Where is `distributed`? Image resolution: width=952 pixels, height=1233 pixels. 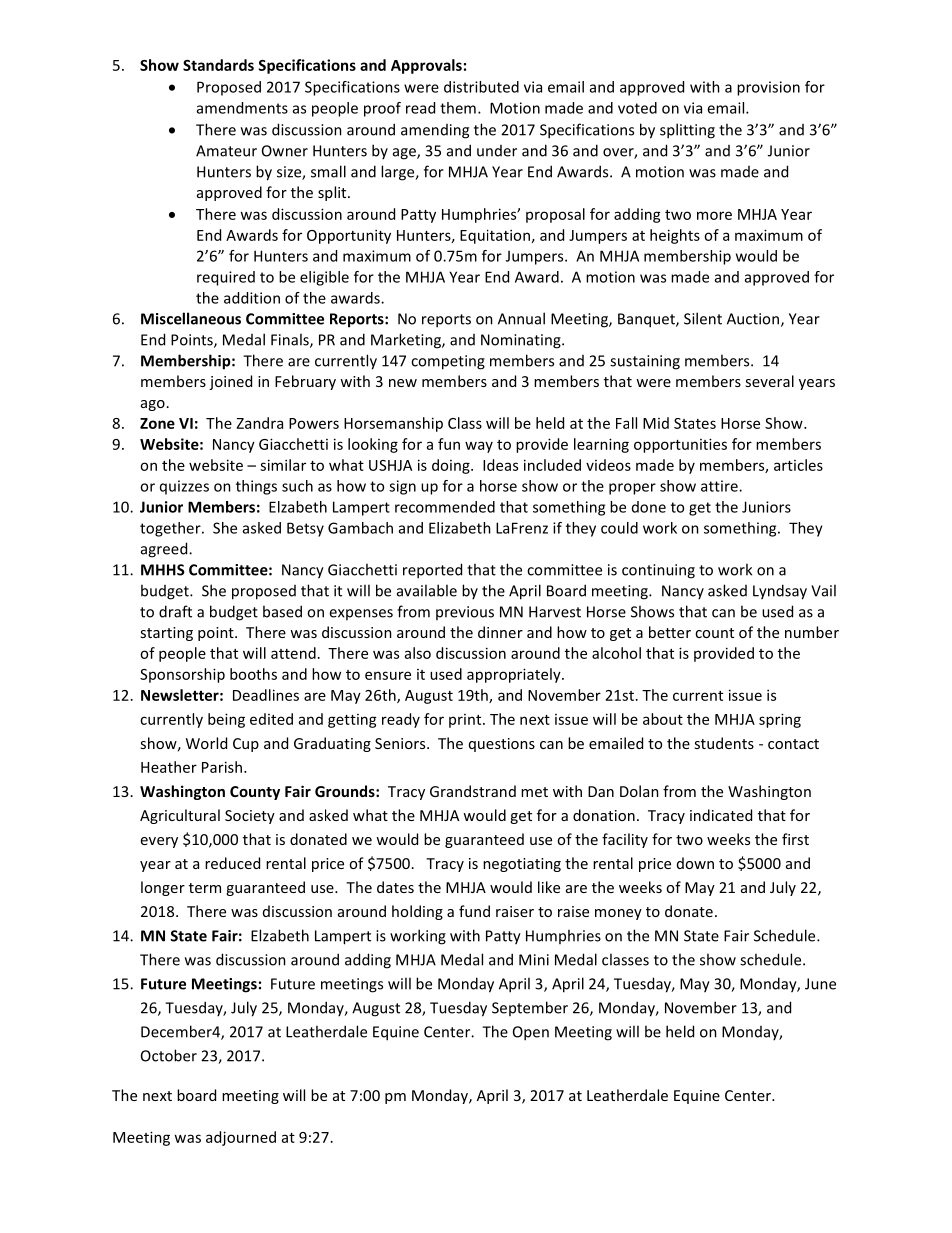
distributed is located at coordinates (481, 87).
